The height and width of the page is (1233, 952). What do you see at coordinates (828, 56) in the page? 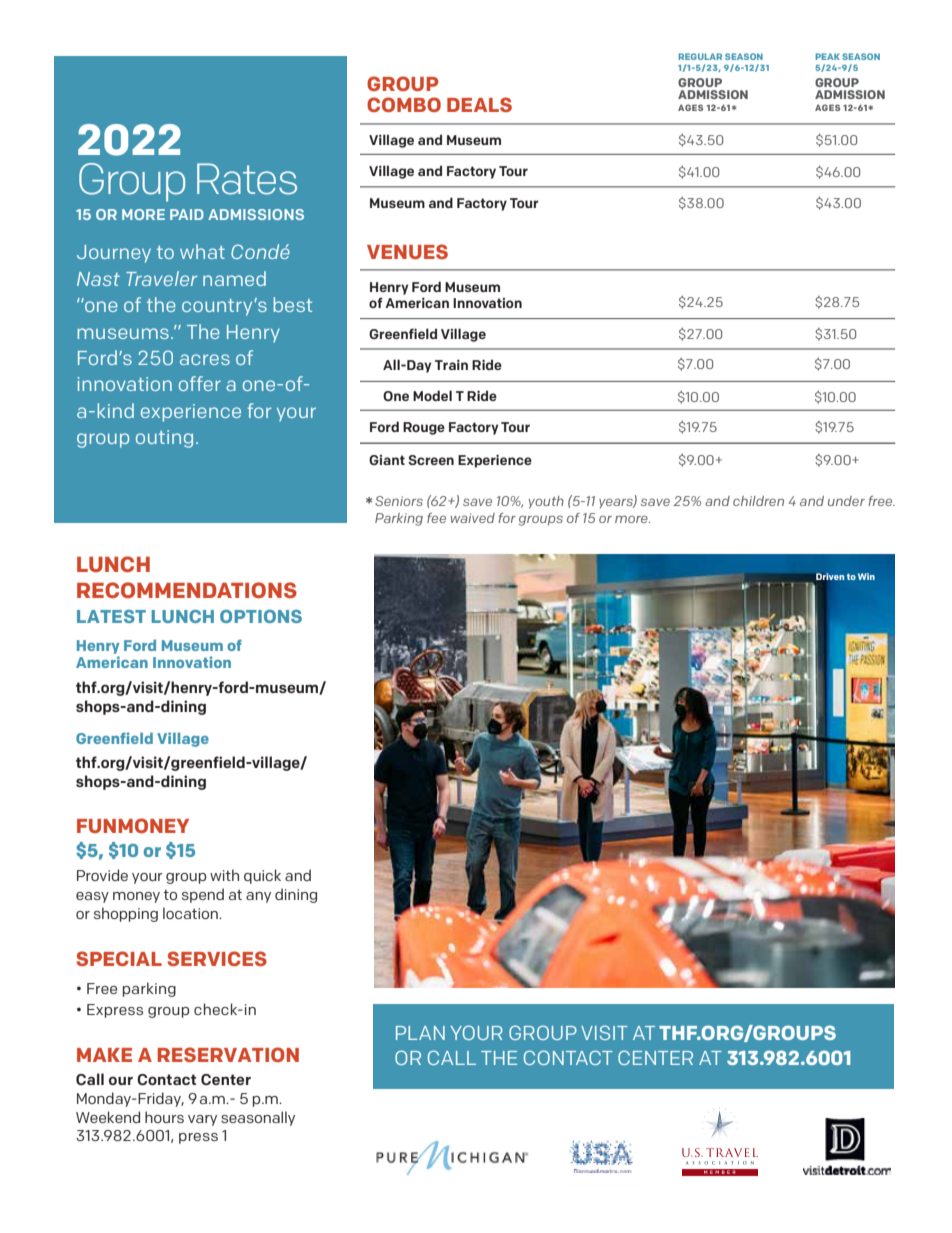
I see `PEAK` at bounding box center [828, 56].
